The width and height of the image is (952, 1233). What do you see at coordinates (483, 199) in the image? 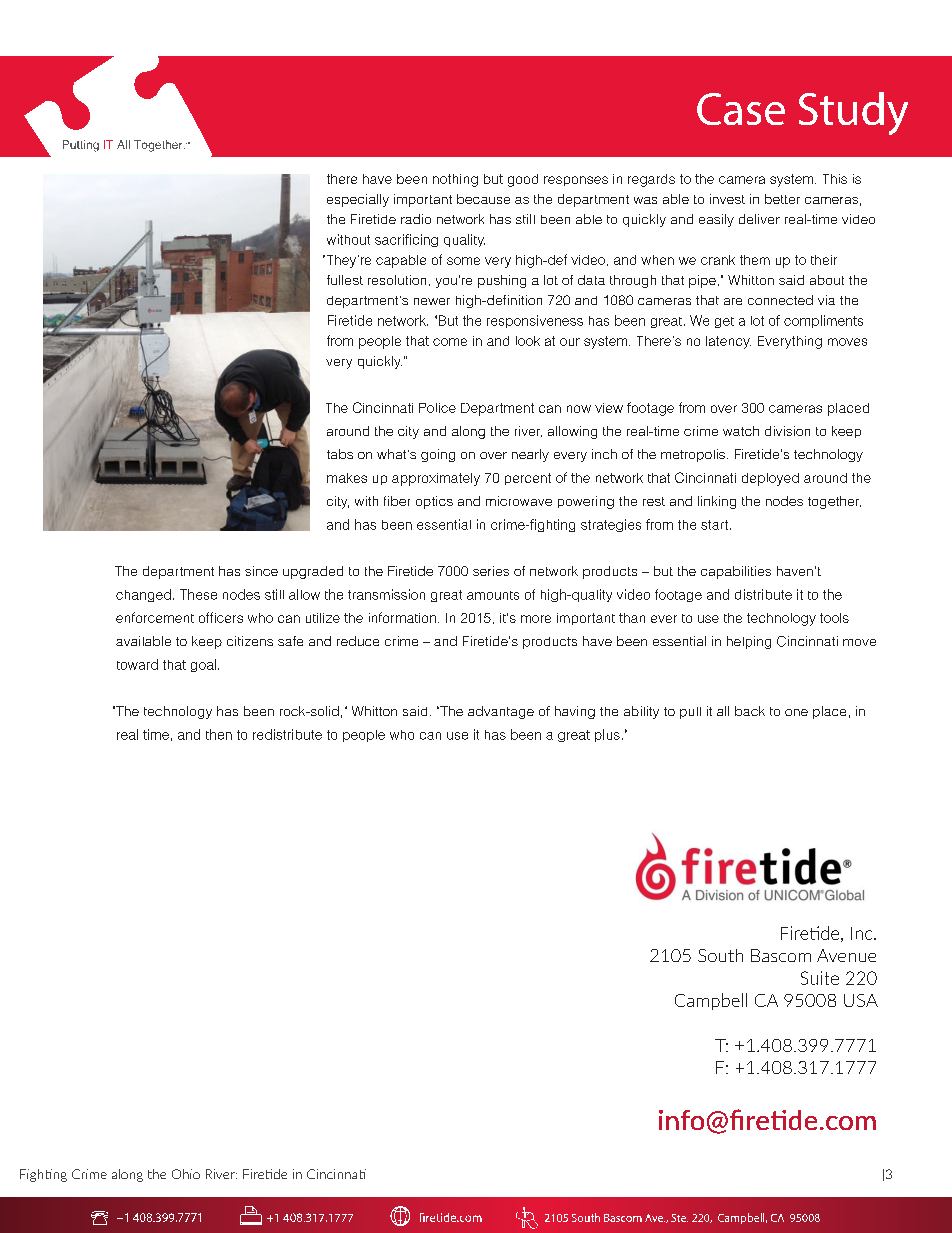
I see `because` at bounding box center [483, 199].
